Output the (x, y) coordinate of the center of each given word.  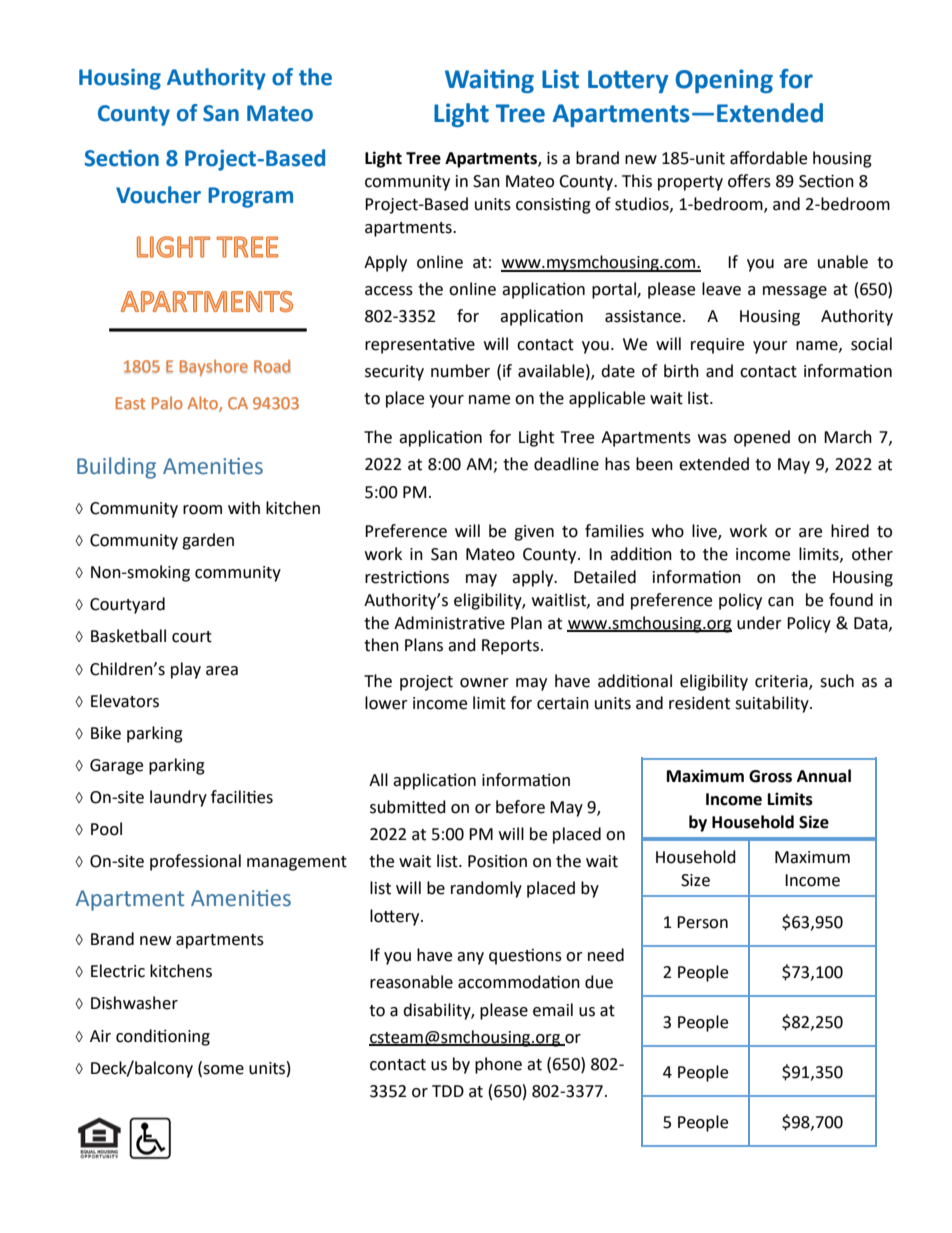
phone (498, 1065)
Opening (724, 81)
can (781, 602)
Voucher (158, 195)
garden (208, 541)
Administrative (449, 623)
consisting (553, 206)
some (223, 1070)
